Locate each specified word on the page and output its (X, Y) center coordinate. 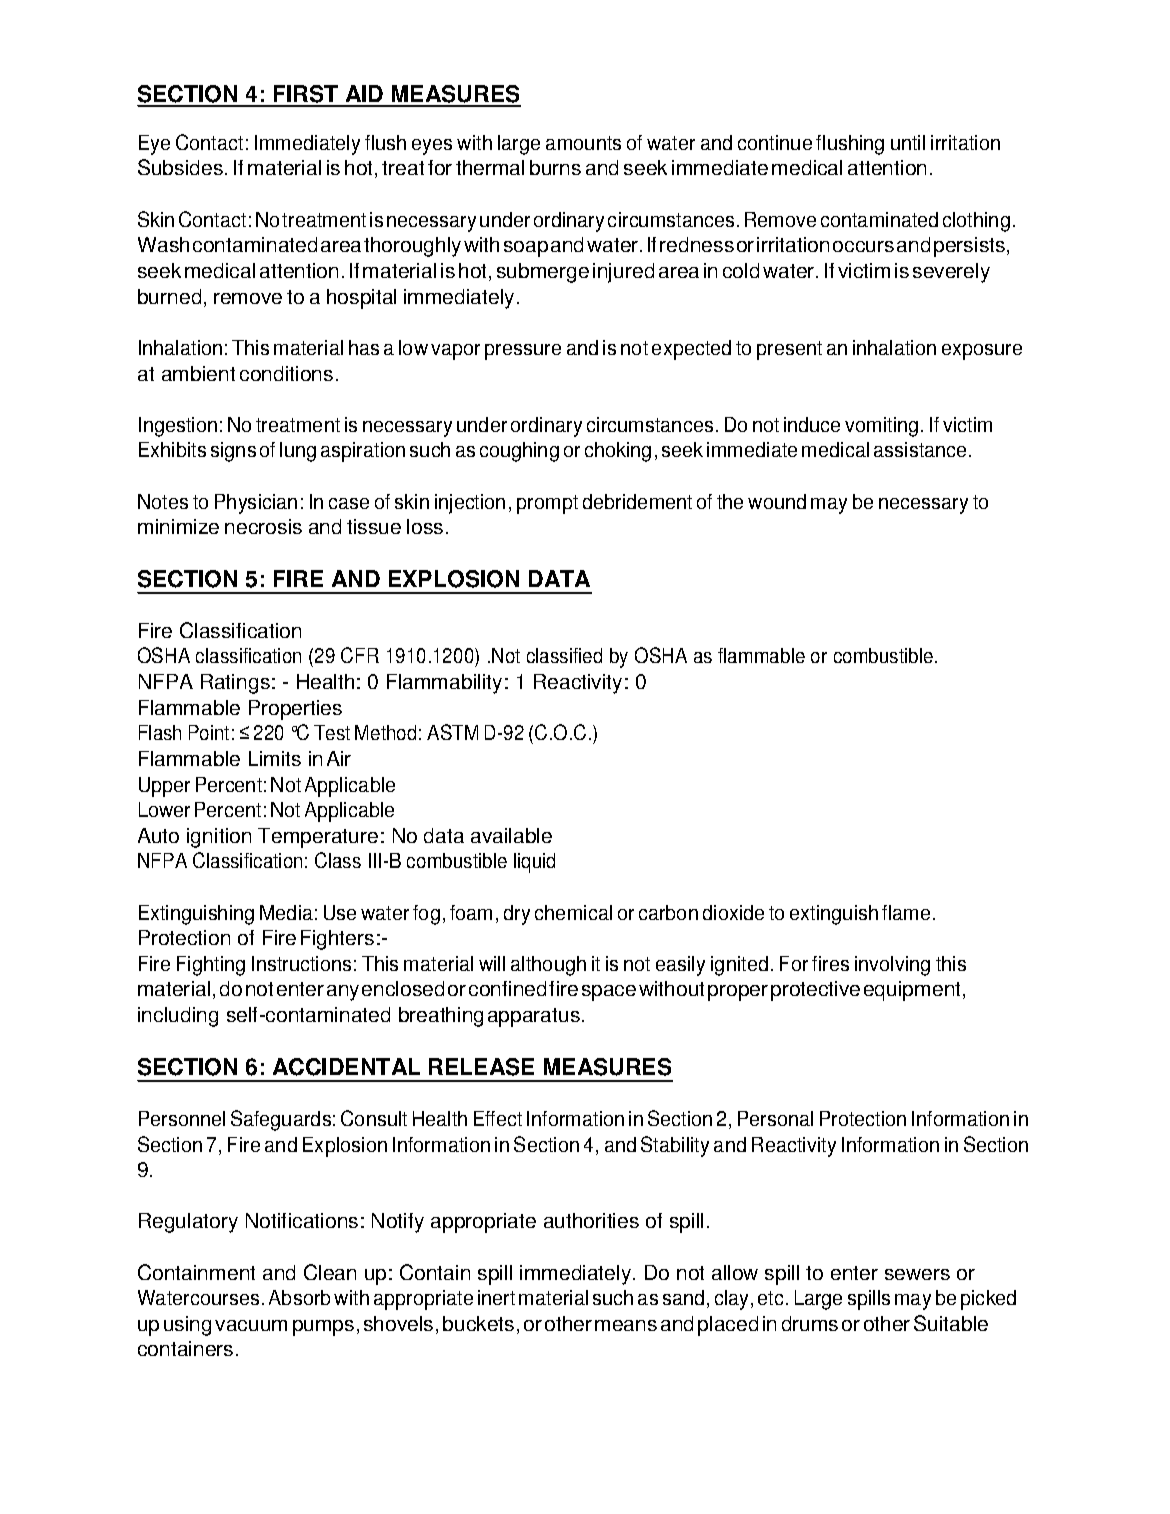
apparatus (534, 1017)
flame (906, 912)
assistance (920, 449)
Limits (275, 758)
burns (555, 167)
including (178, 1017)
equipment (914, 991)
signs (233, 452)
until (908, 142)
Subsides (180, 167)
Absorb (299, 1297)
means (626, 1325)
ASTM (452, 732)
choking (618, 452)
